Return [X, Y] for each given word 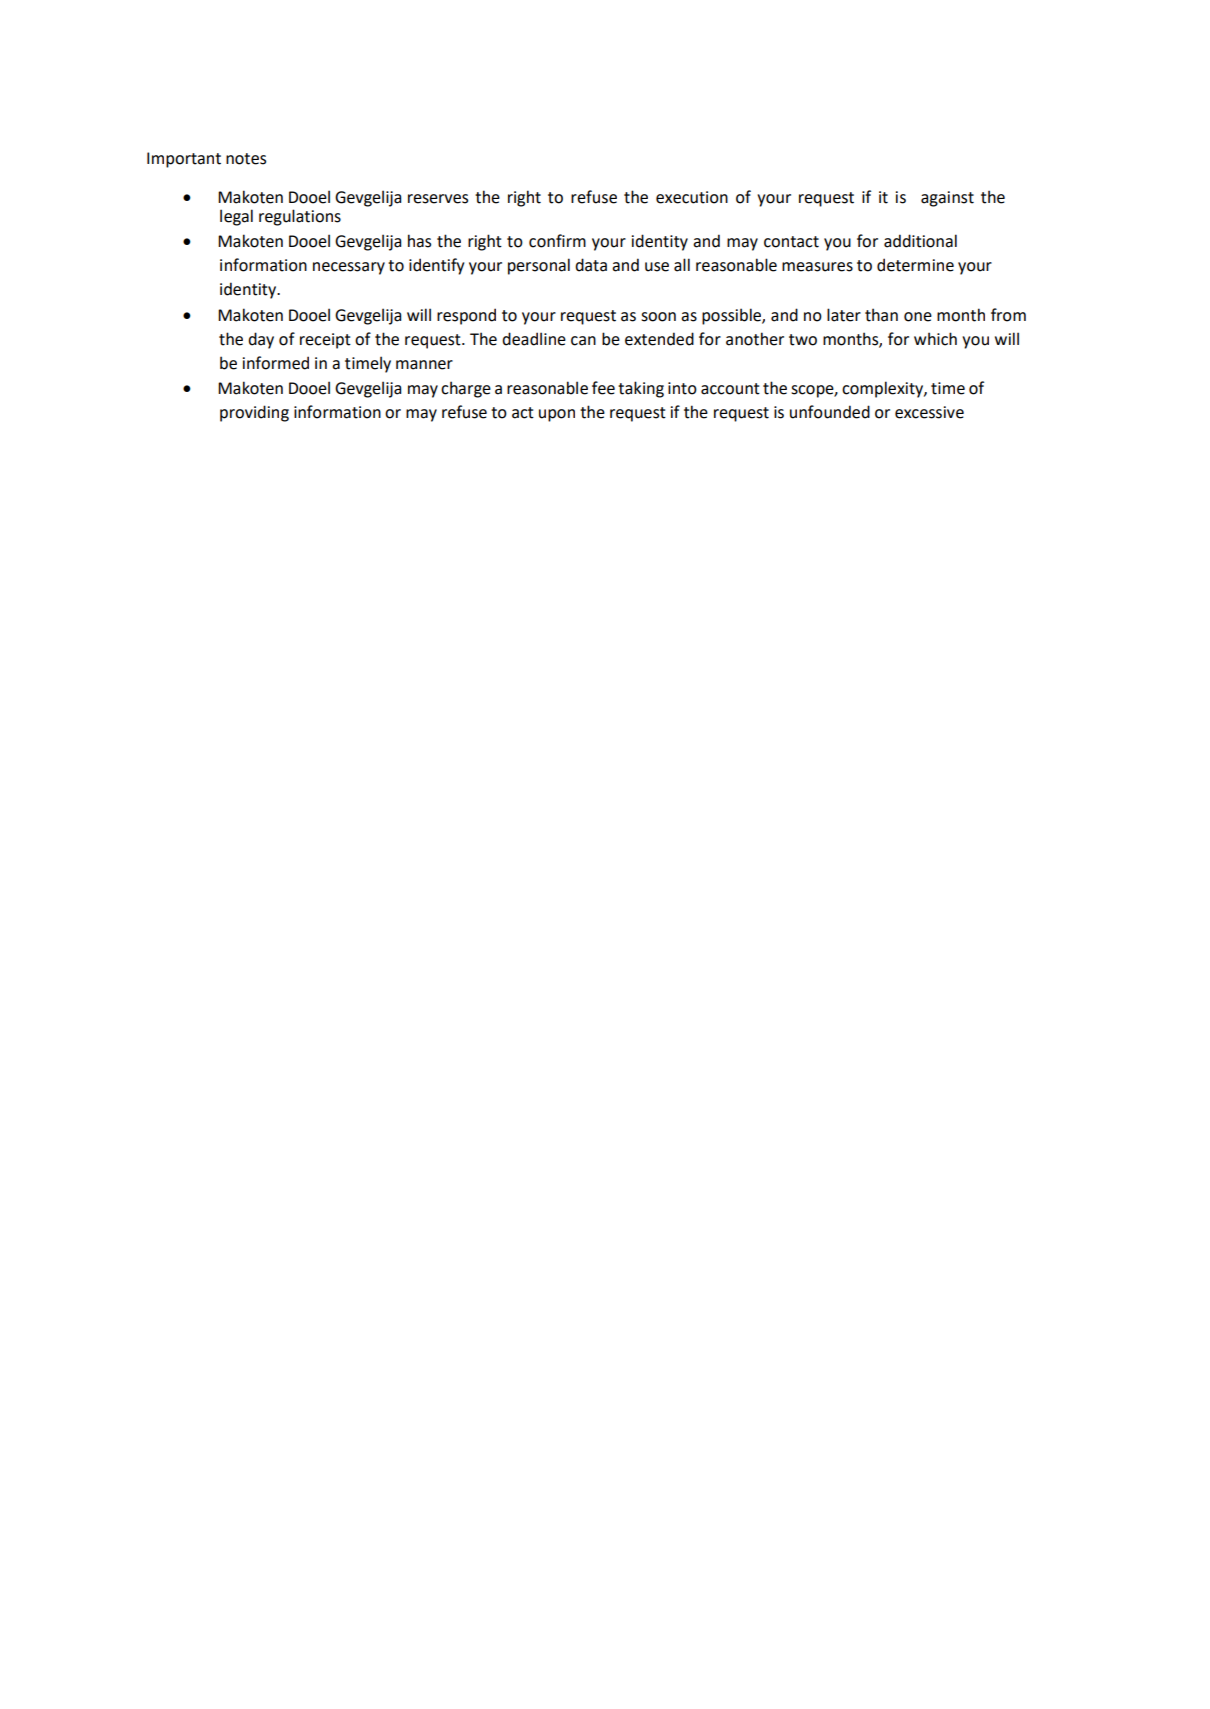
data [591, 265]
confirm [557, 241]
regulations [300, 217]
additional [920, 241]
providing [254, 413]
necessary [349, 268]
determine [915, 265]
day [261, 340]
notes [246, 159]
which [935, 339]
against [947, 199]
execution [692, 197]
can [583, 341]
